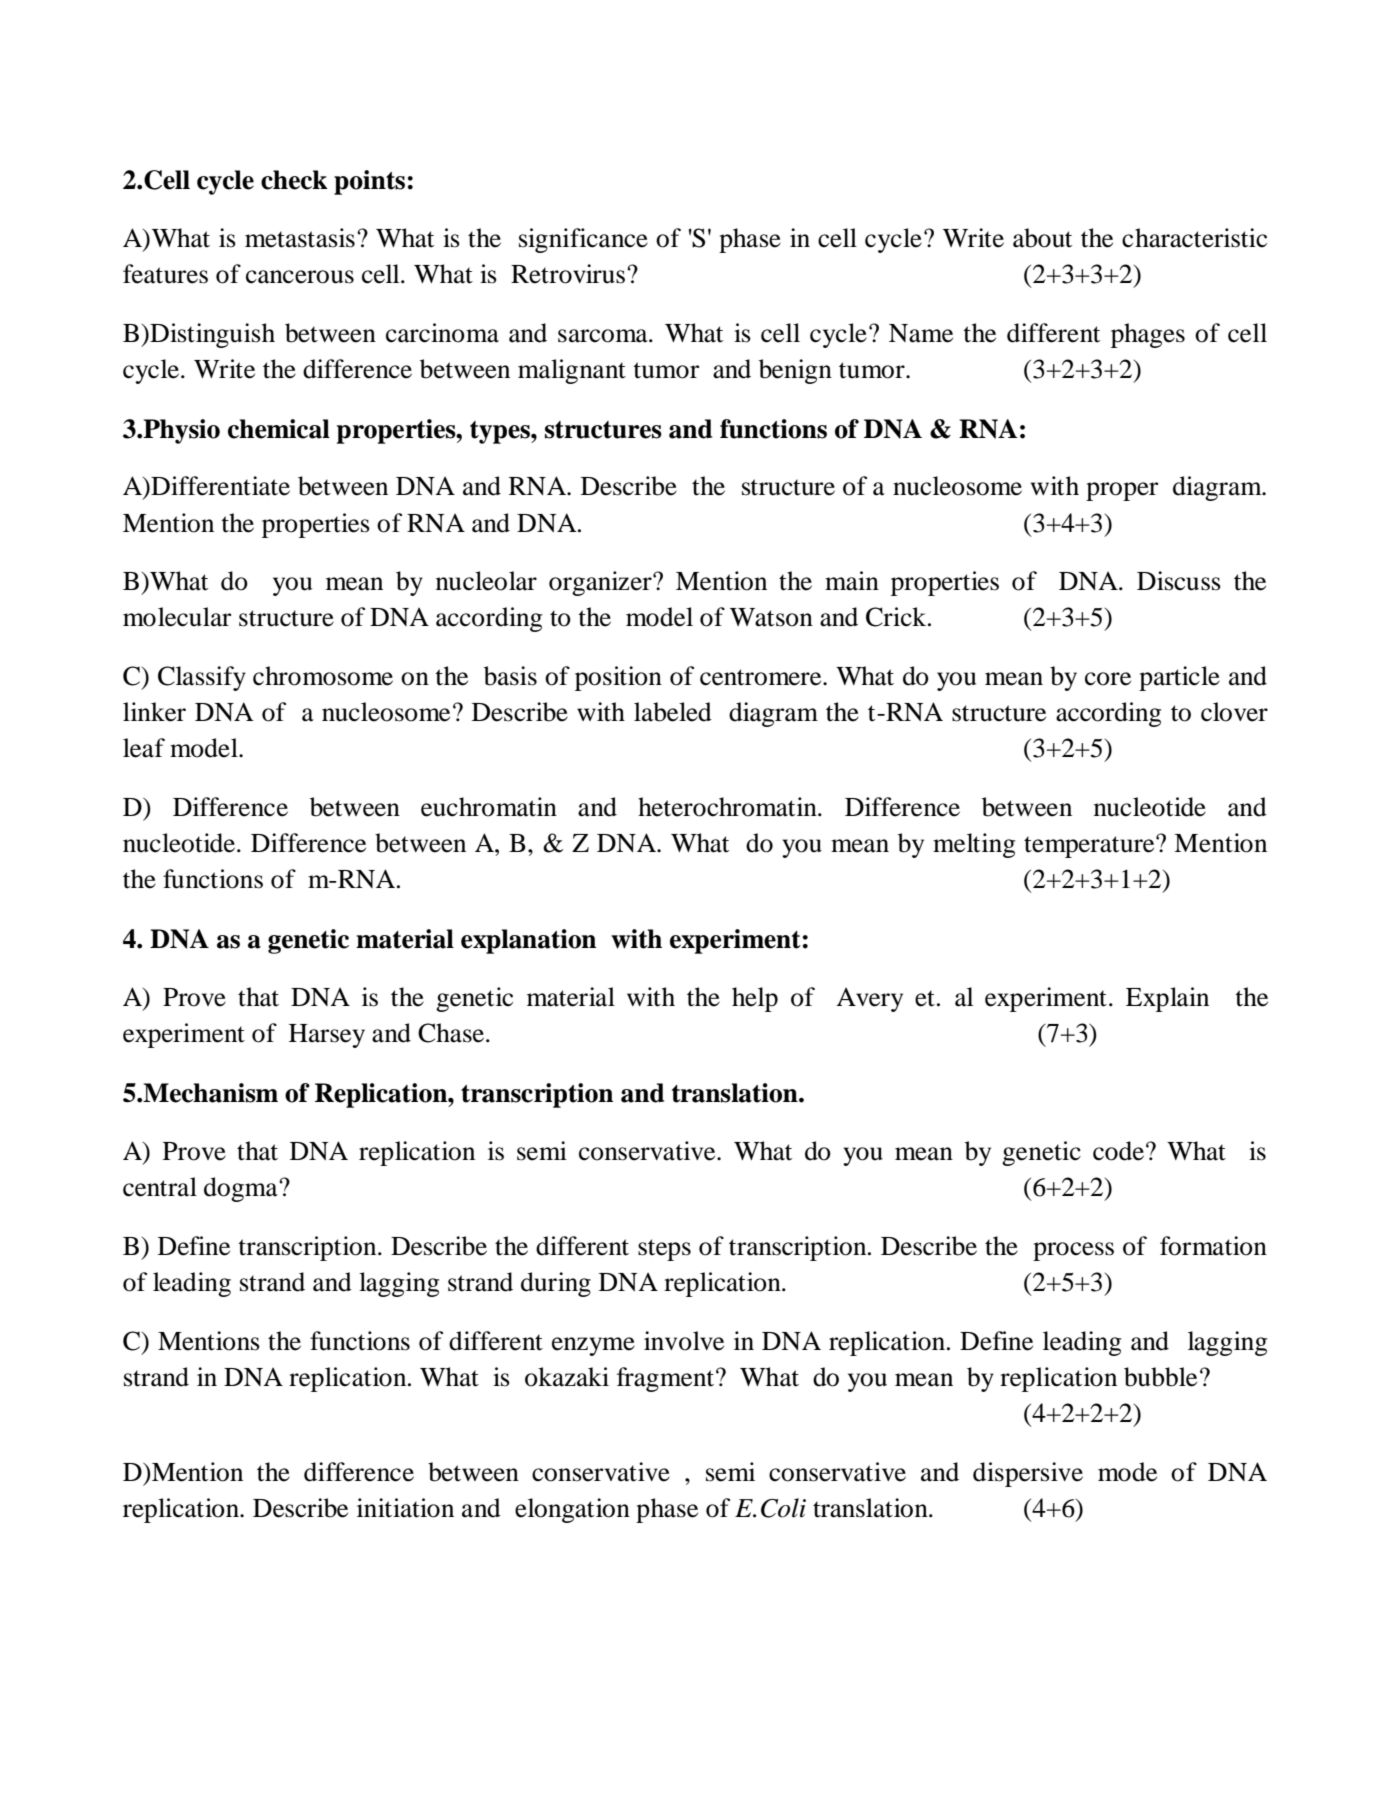 This screenshot has width=1391, height=1800. I want to click on Explain, so click(1167, 999).
